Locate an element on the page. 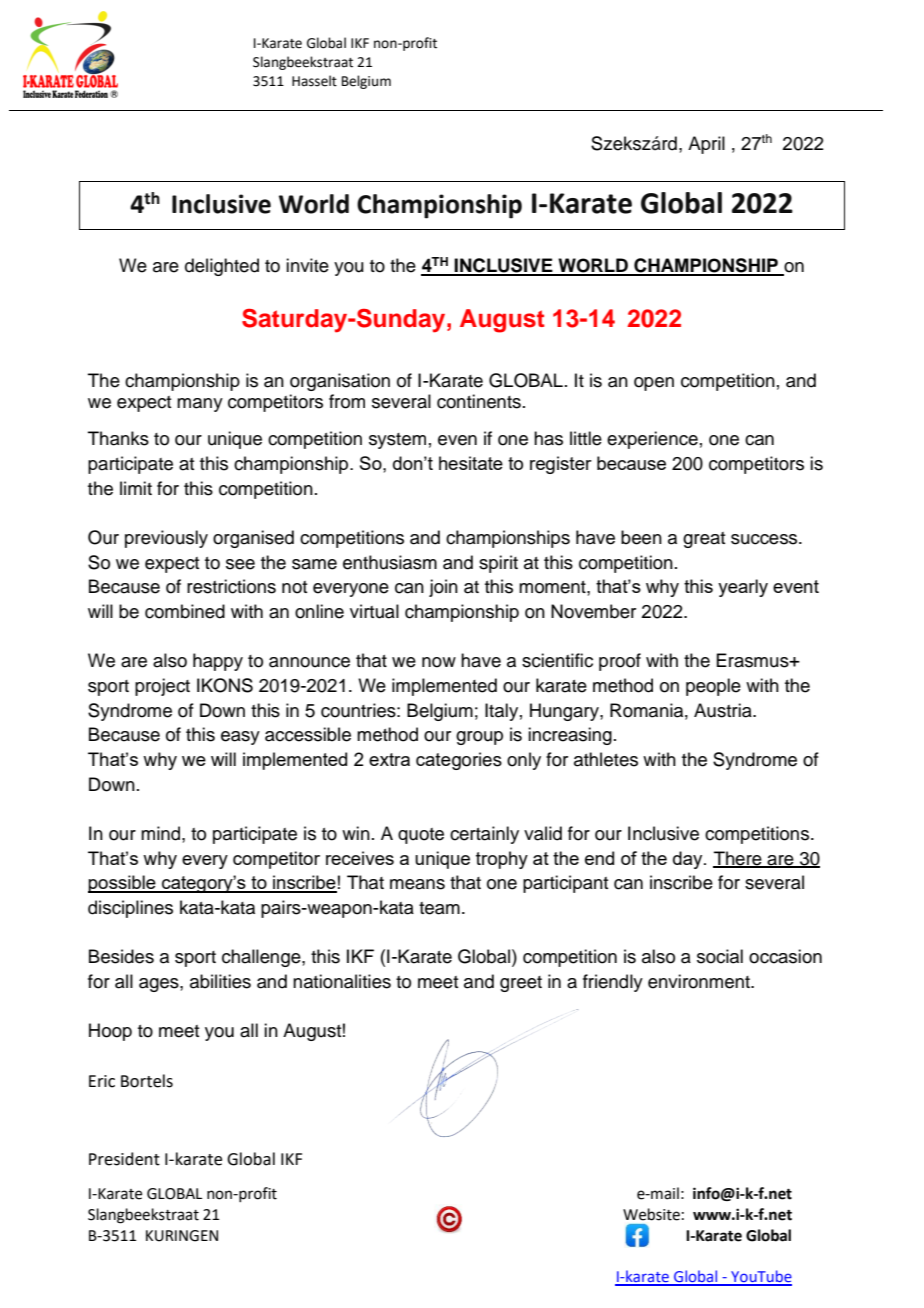  President is located at coordinates (124, 1159).
